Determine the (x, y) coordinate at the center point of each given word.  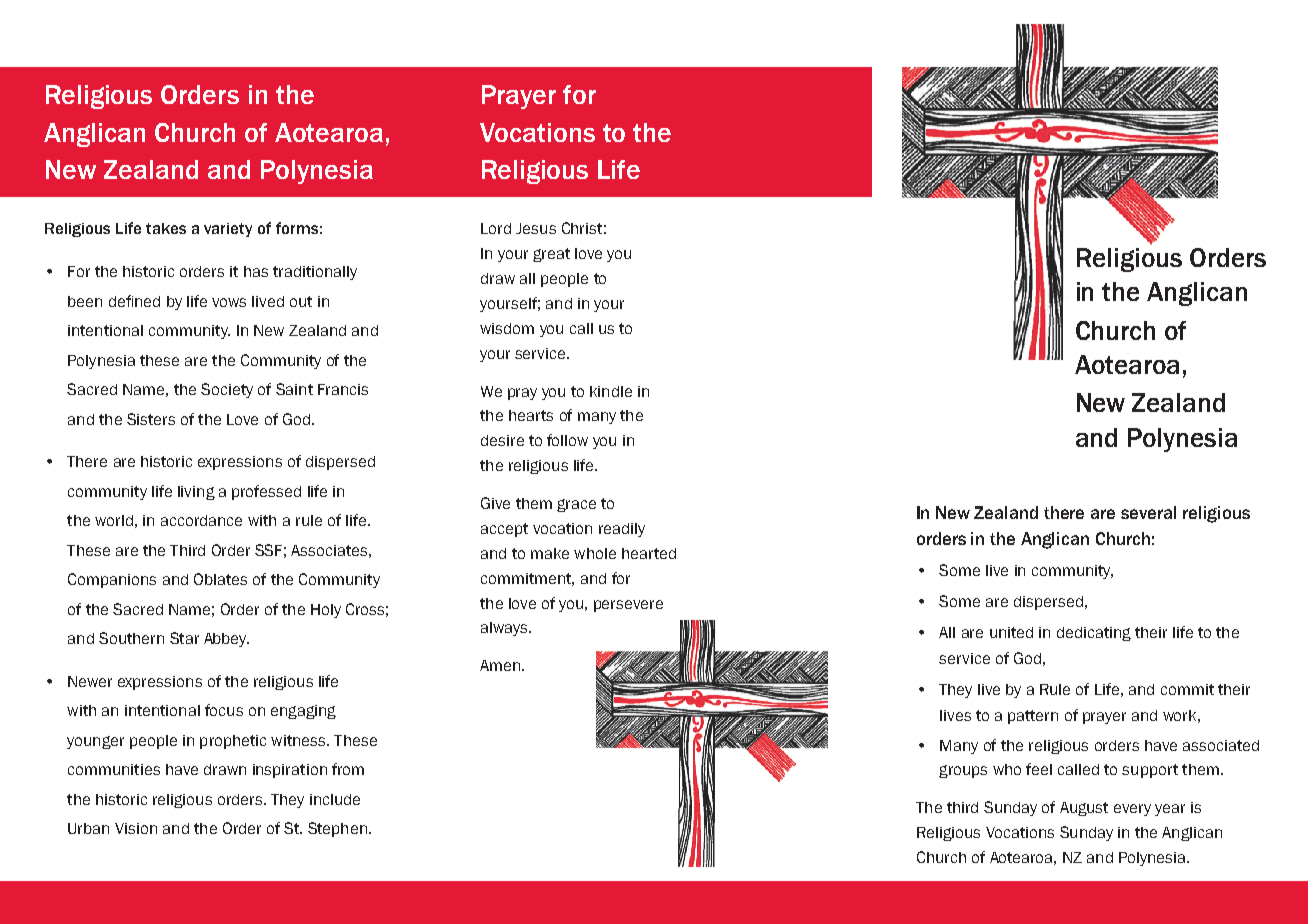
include (335, 799)
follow (567, 440)
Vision (136, 828)
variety (228, 230)
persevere (628, 606)
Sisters (151, 419)
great (551, 255)
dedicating (1094, 634)
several (1148, 512)
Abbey (226, 640)
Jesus (536, 228)
